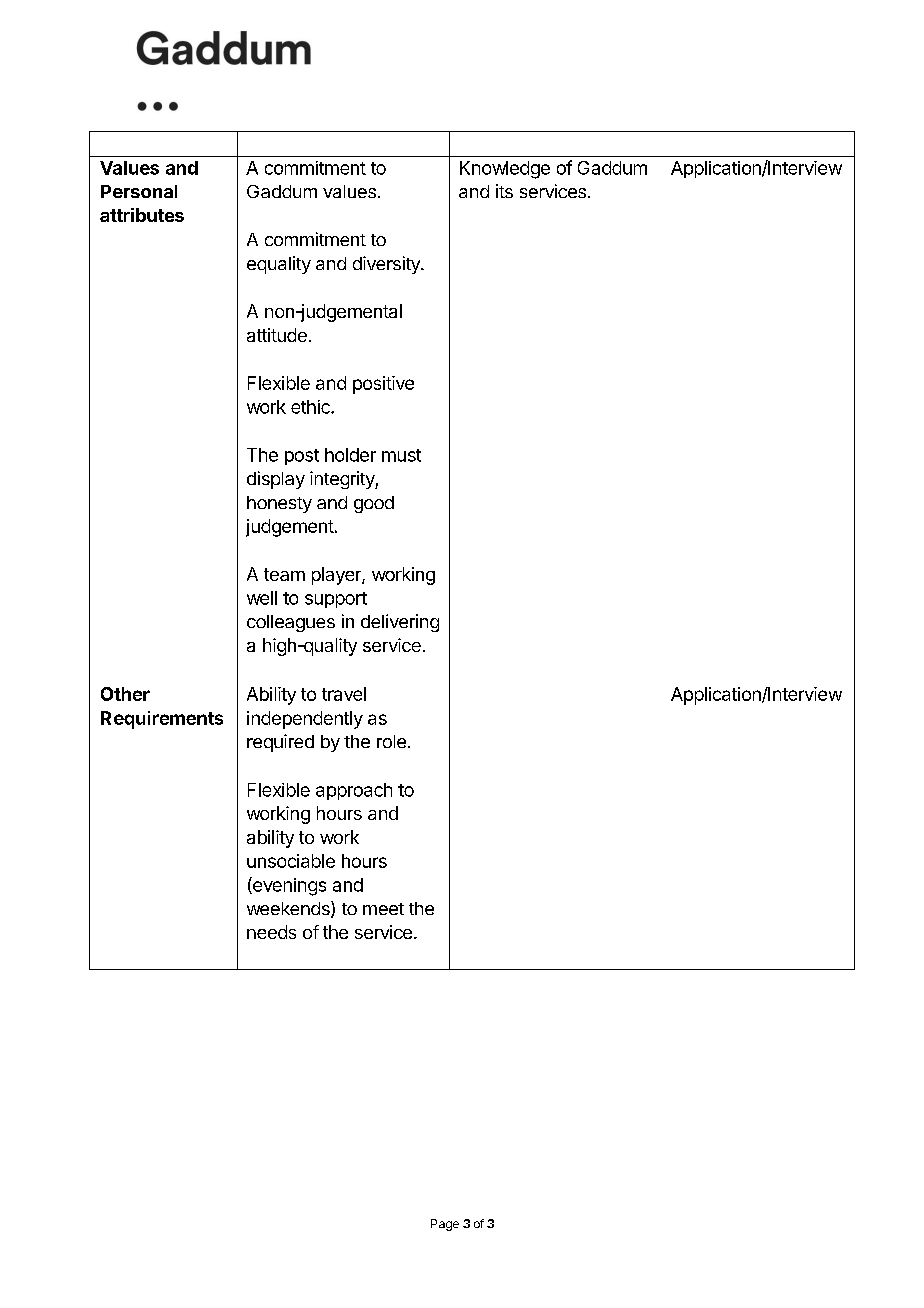 This page has height=1308, width=924. What do you see at coordinates (401, 455) in the page?
I see `must` at bounding box center [401, 455].
